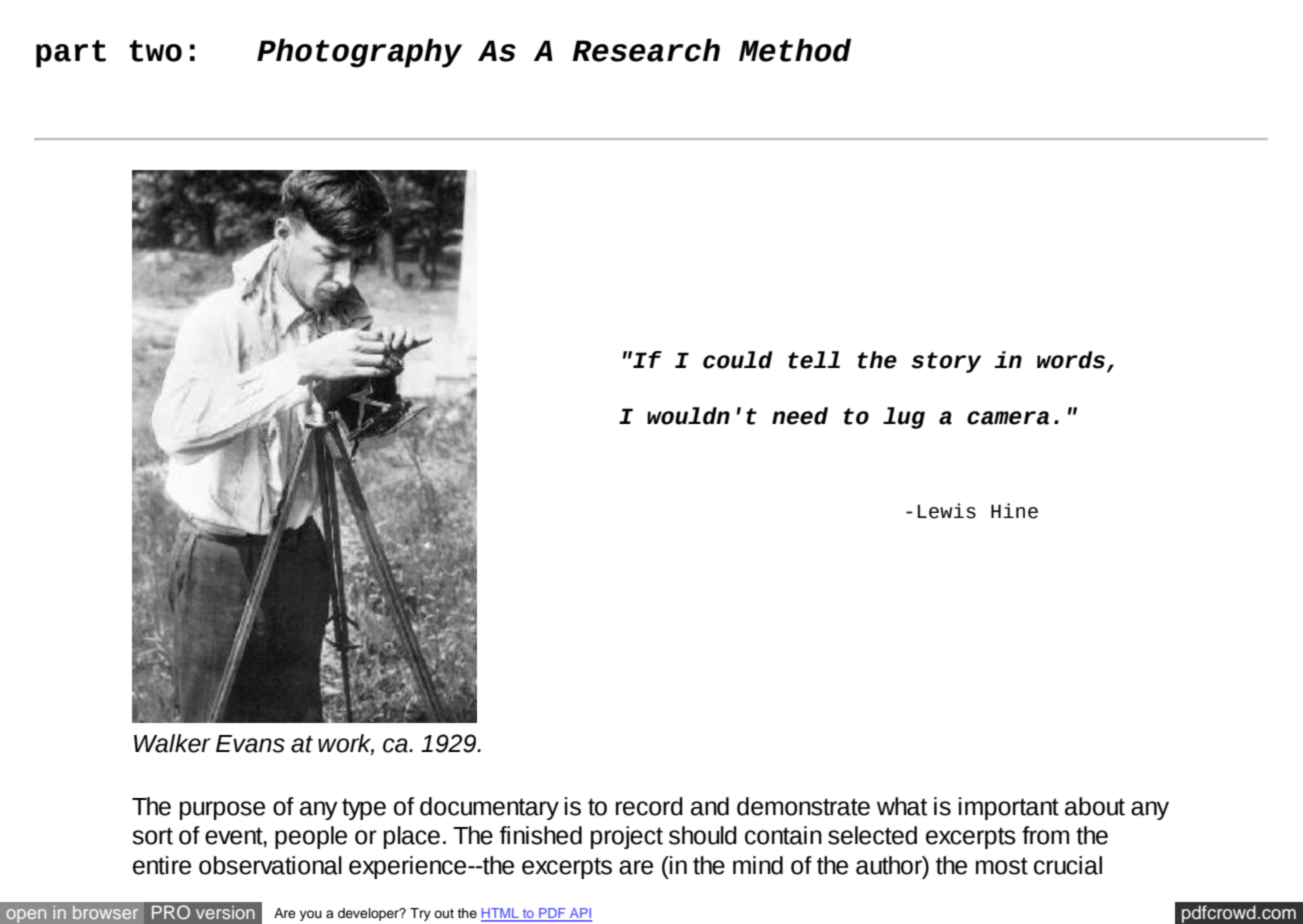 Image resolution: width=1303 pixels, height=924 pixels. Describe the element at coordinates (172, 743) in the page. I see `Walker` at that location.
